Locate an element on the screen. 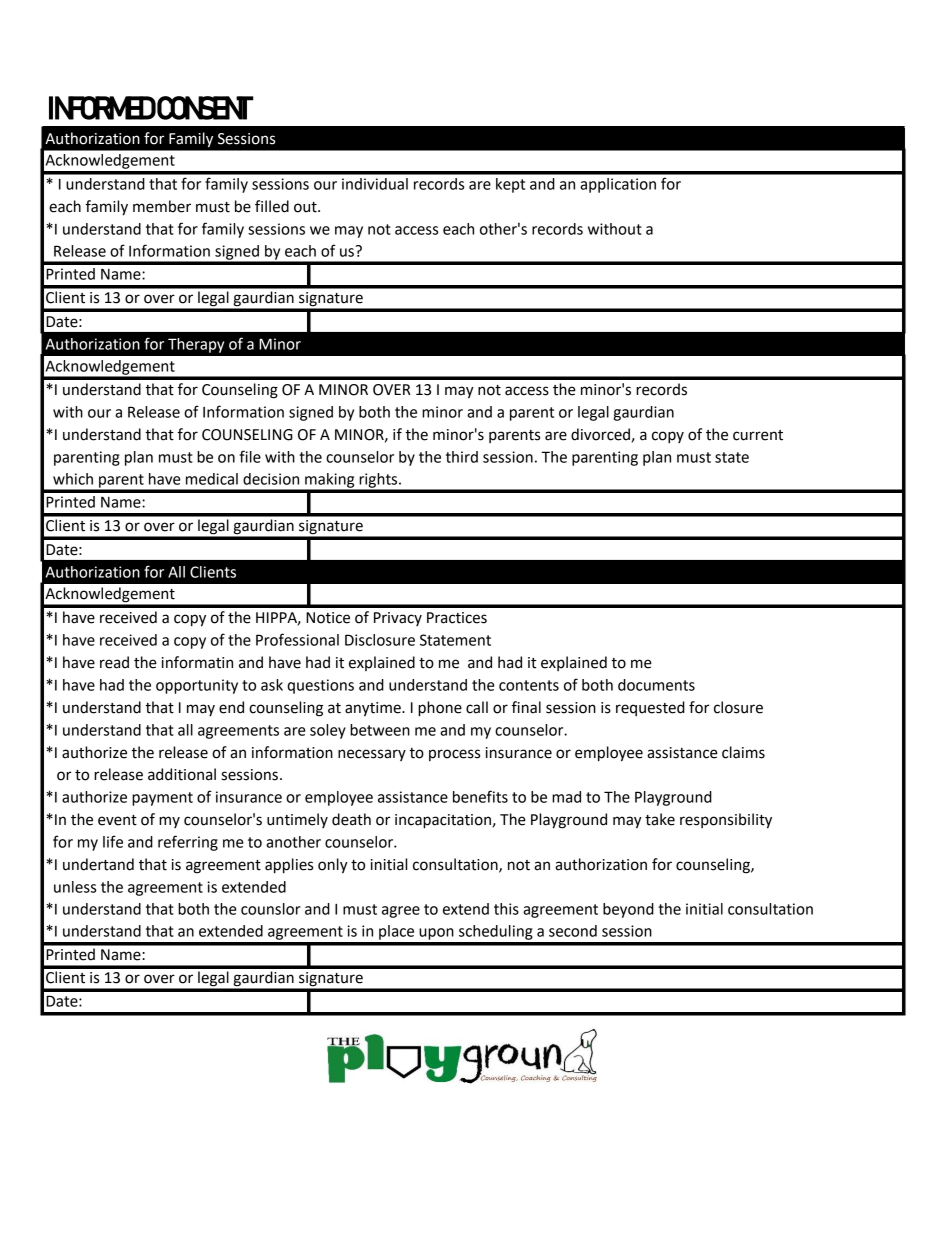  Therapy is located at coordinates (196, 345).
